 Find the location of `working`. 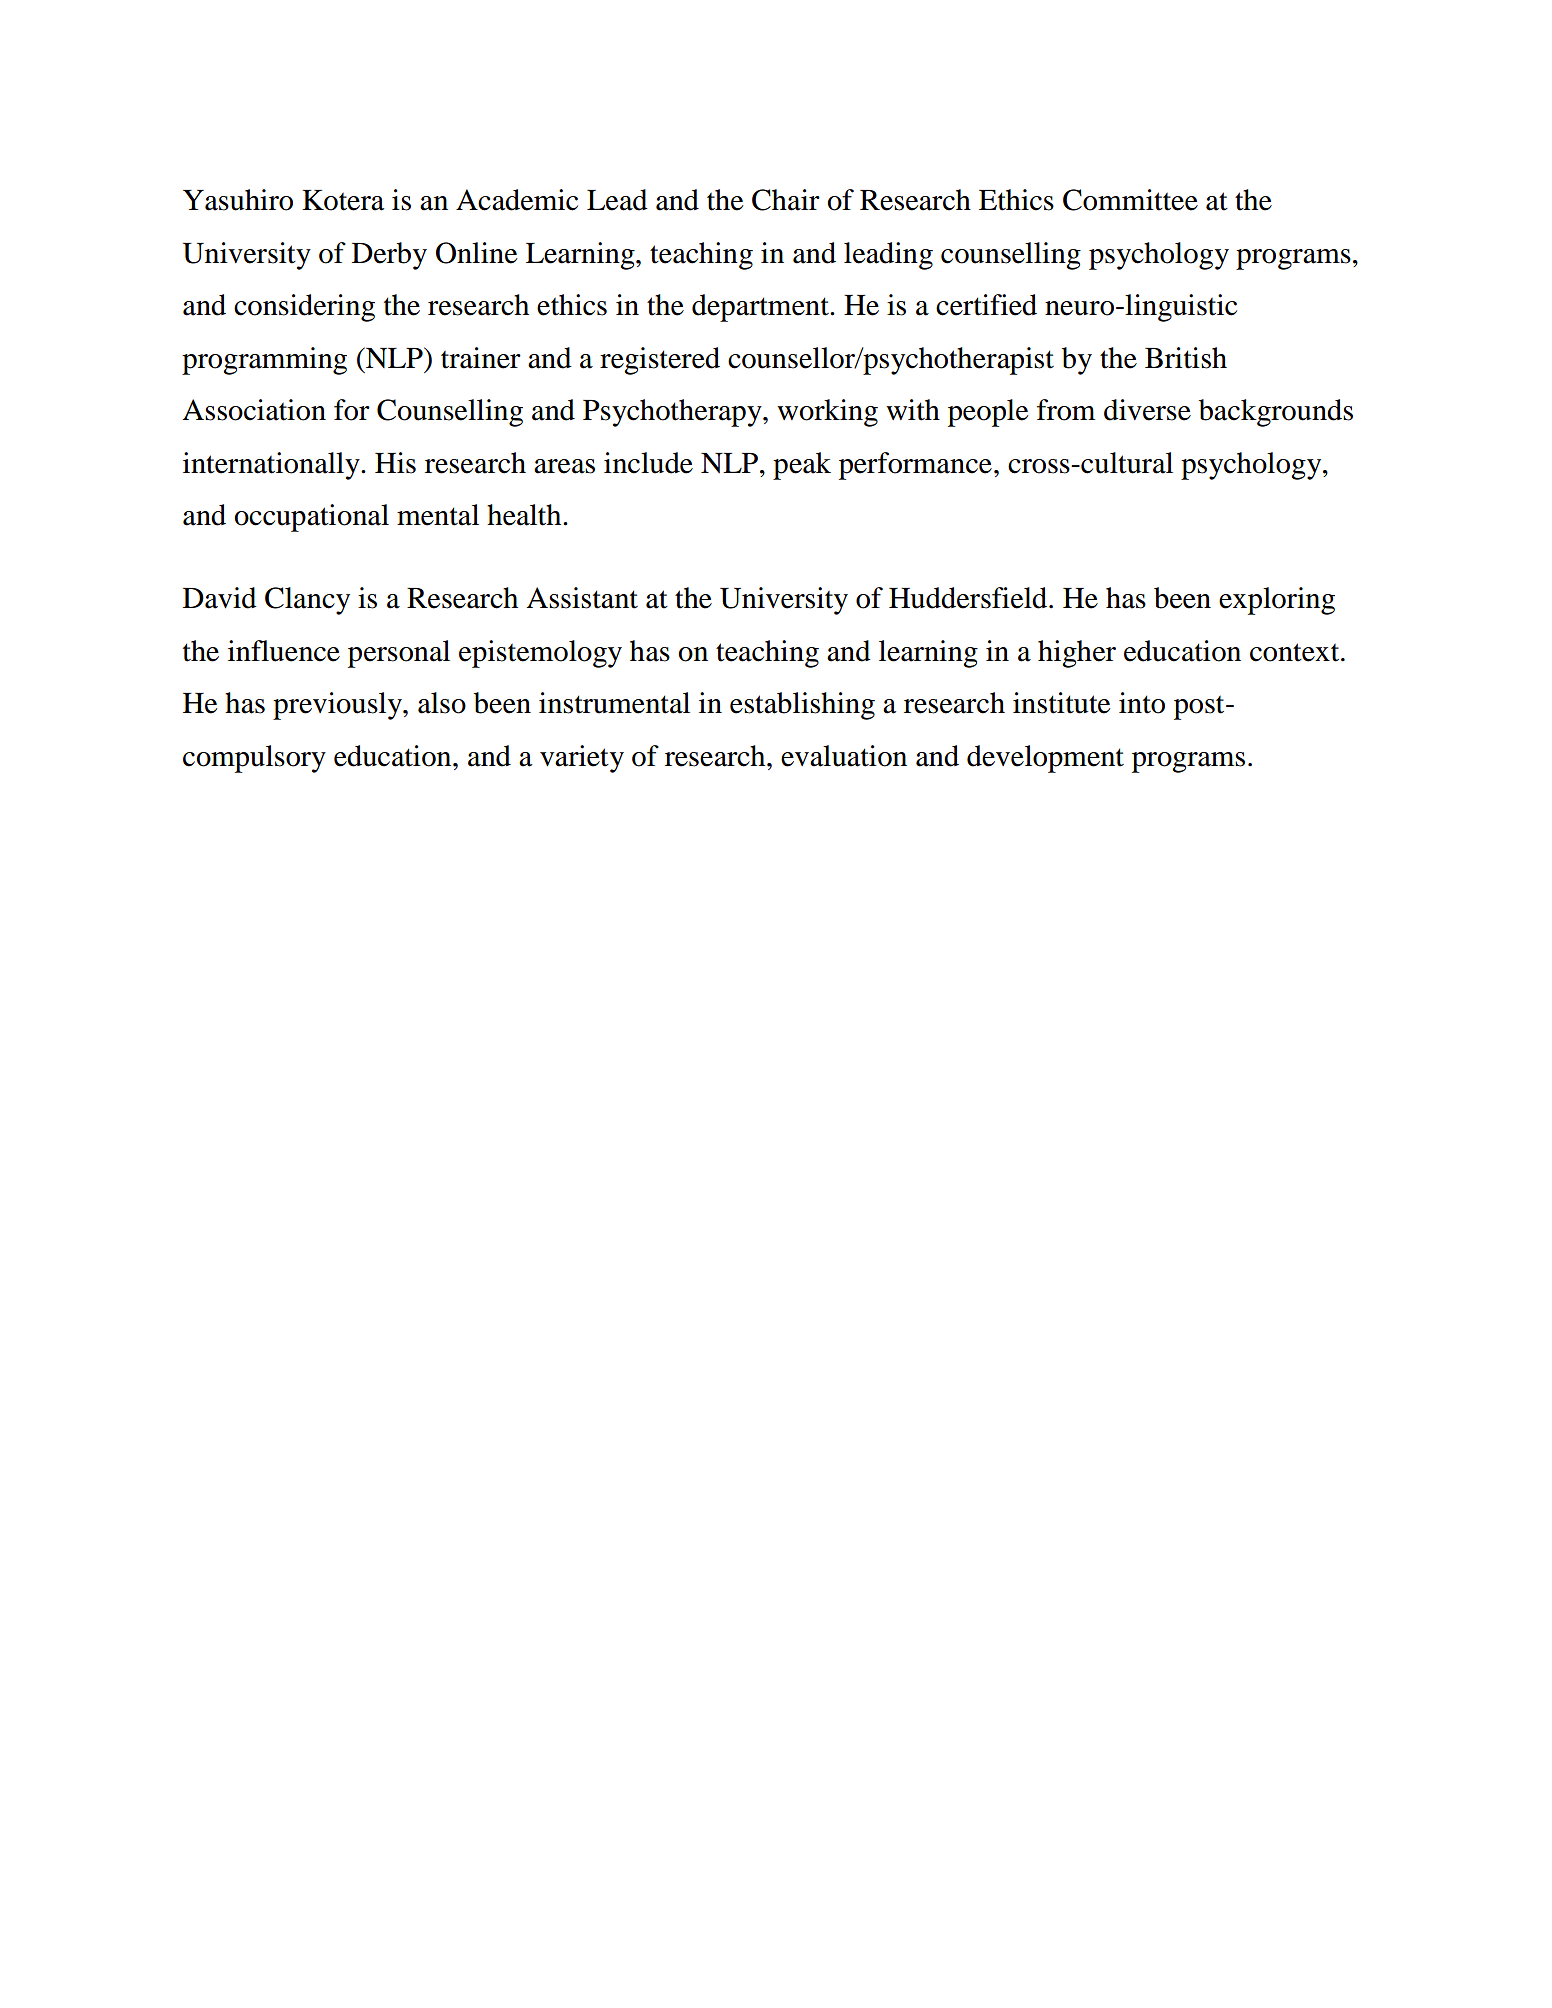

working is located at coordinates (827, 413).
